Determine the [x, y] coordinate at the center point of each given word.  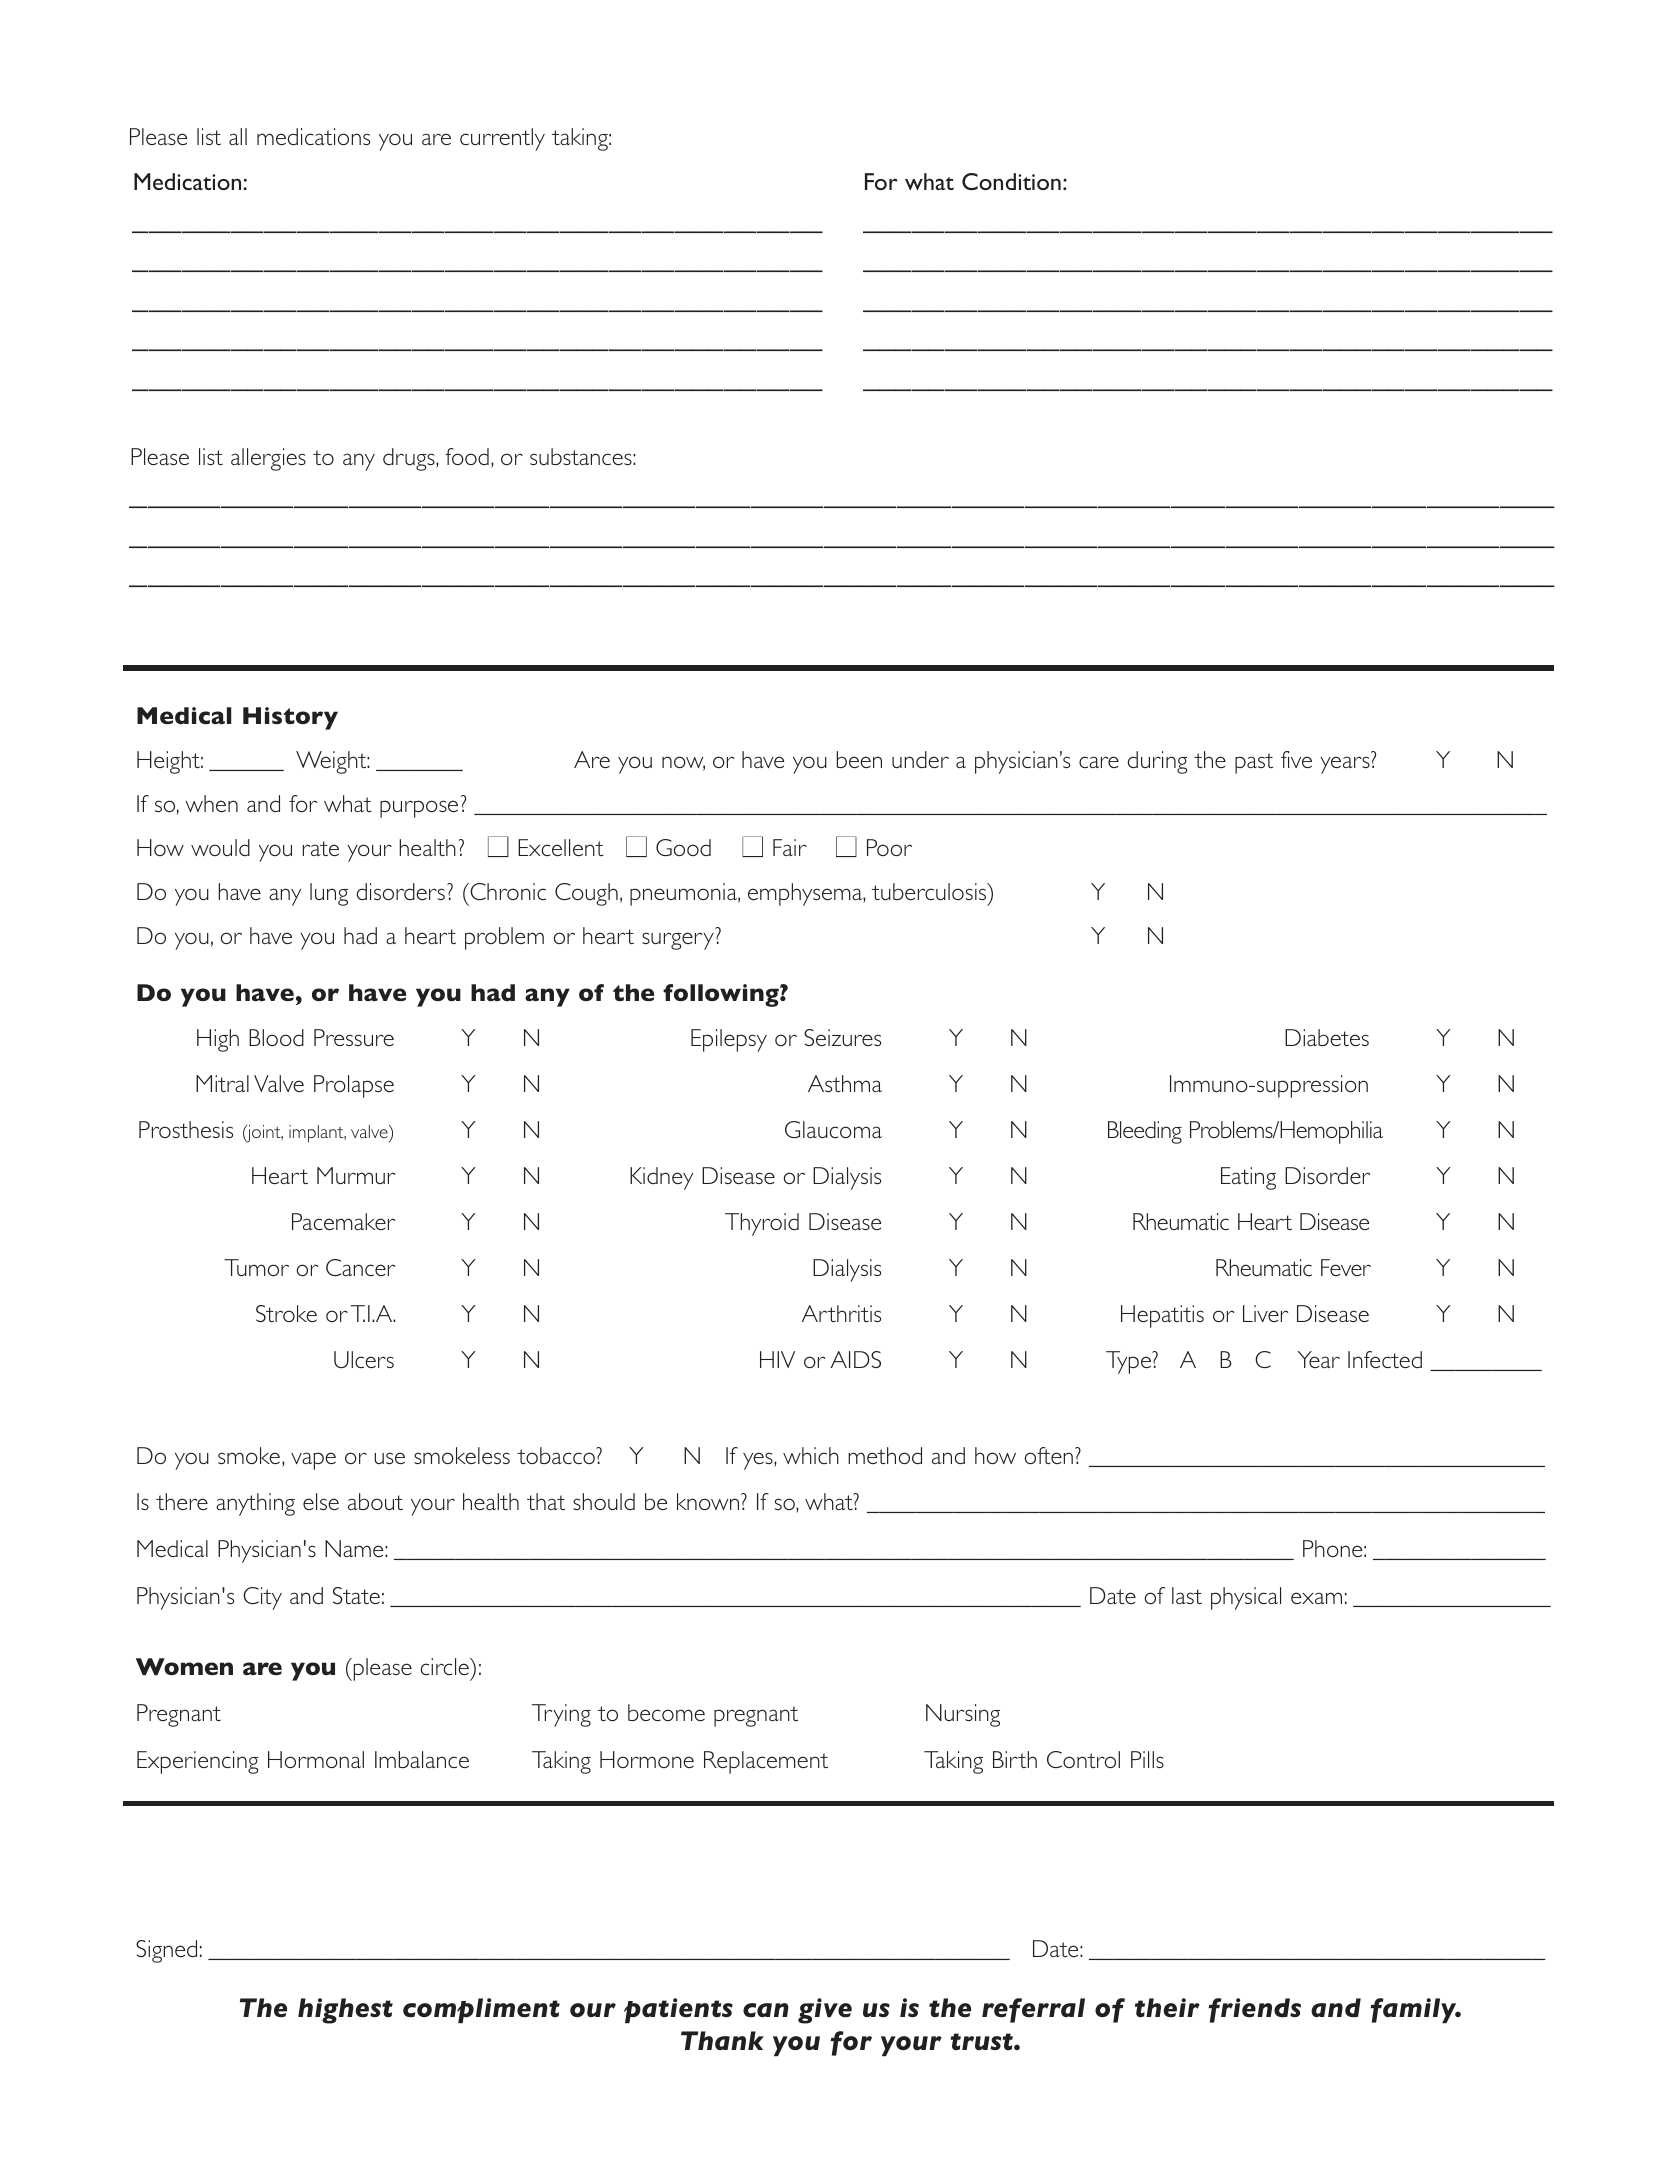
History [290, 718]
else [321, 1501]
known [709, 1501]
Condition [1011, 181]
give [825, 2011]
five [1296, 759]
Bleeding [1145, 1132]
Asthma [845, 1083]
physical [1246, 1598]
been [859, 759]
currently [502, 139]
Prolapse [354, 1086]
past [1254, 763]
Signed [166, 1951]
